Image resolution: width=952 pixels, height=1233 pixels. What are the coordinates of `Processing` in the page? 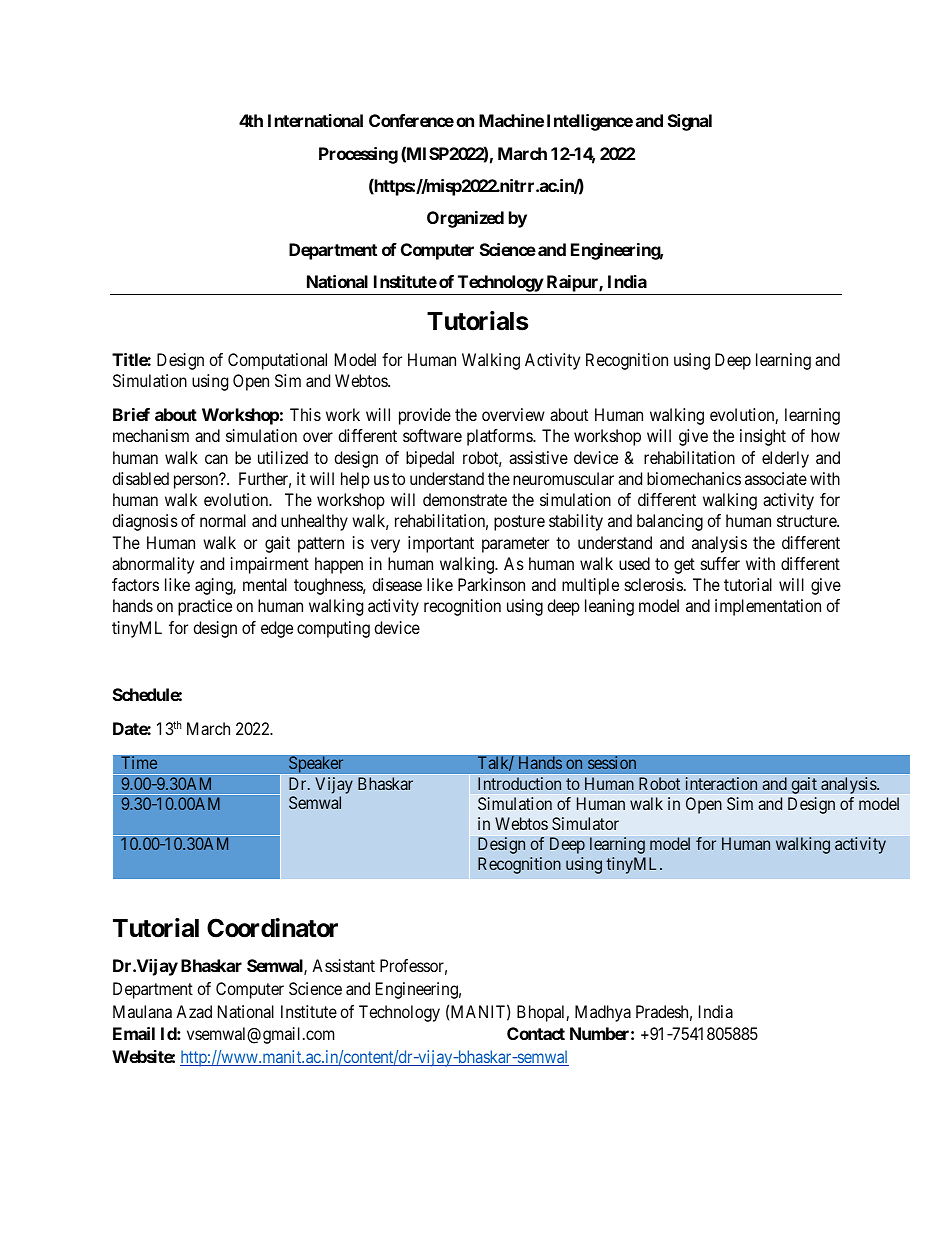 It's located at (358, 155).
